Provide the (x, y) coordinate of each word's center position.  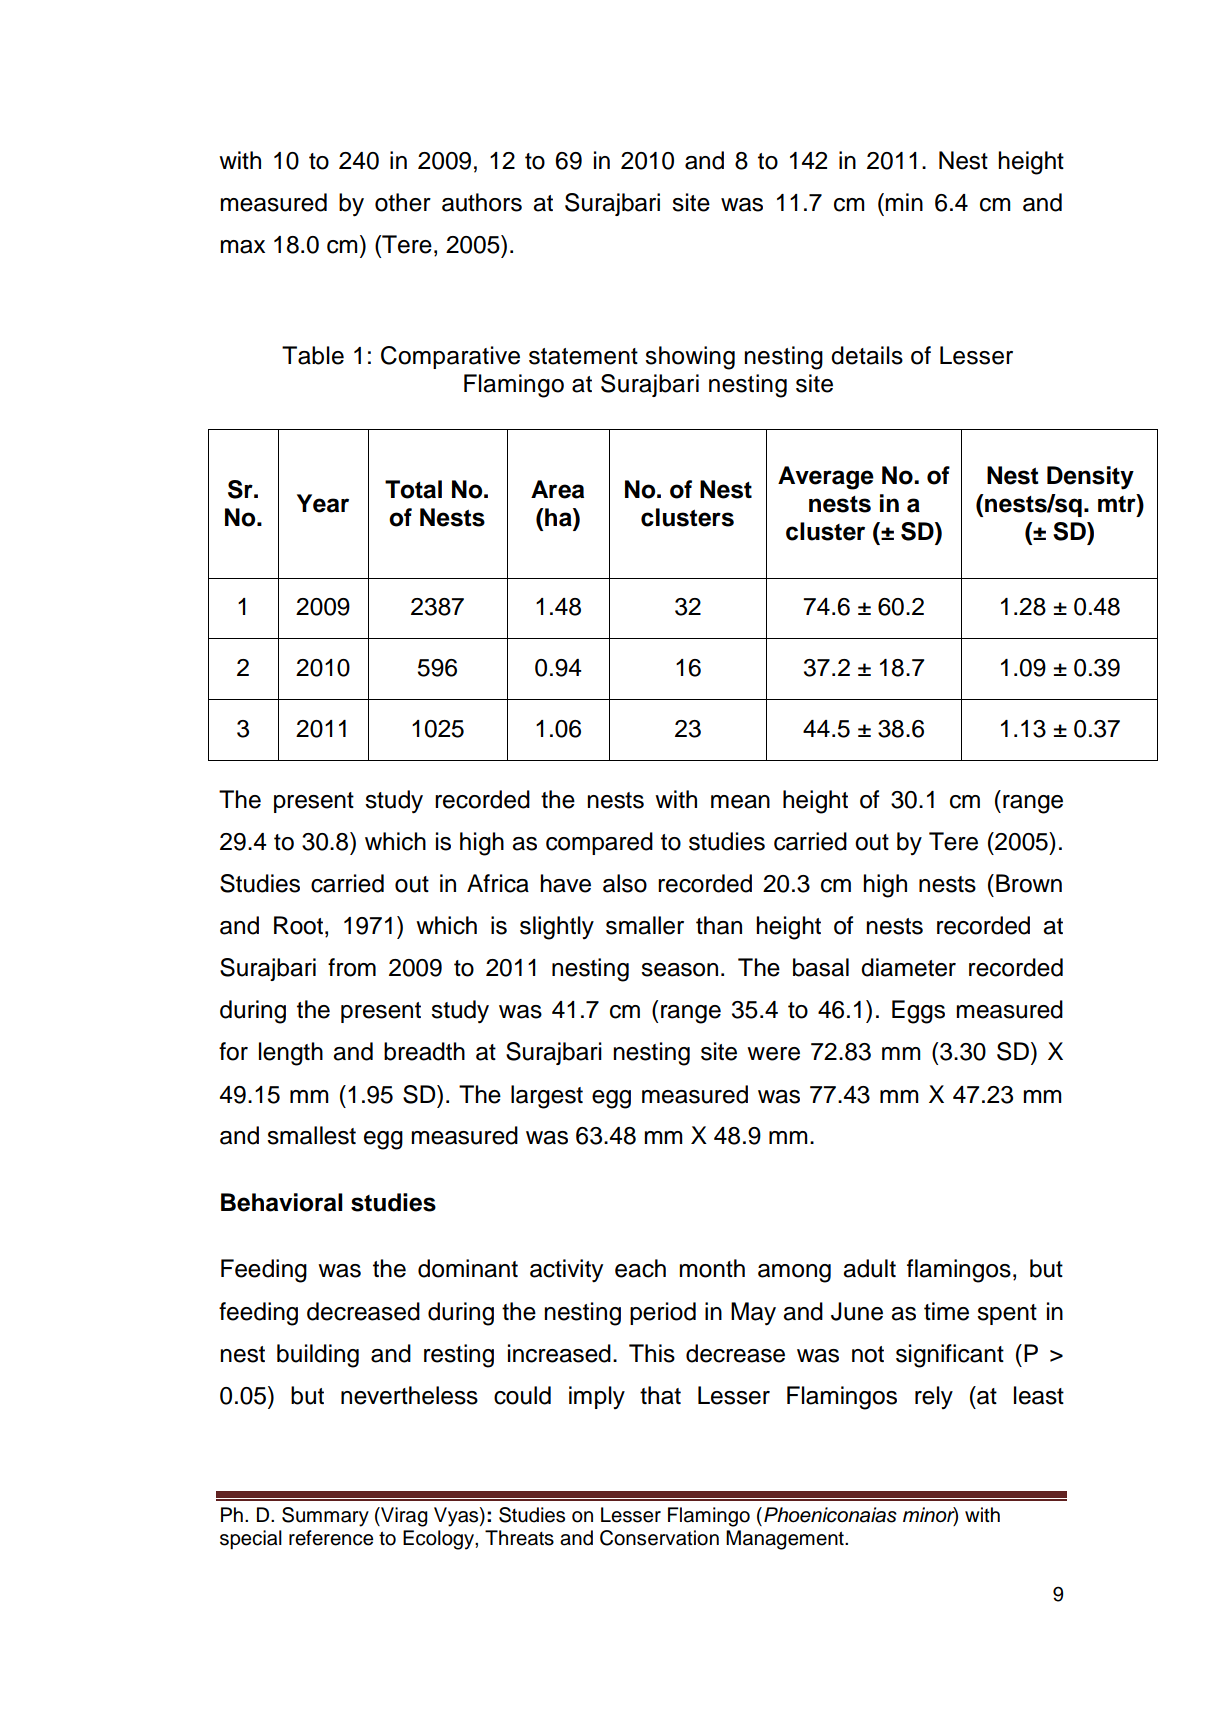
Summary (325, 1517)
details (867, 355)
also (625, 883)
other (403, 202)
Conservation (659, 1538)
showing (690, 358)
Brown (1029, 883)
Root (298, 925)
